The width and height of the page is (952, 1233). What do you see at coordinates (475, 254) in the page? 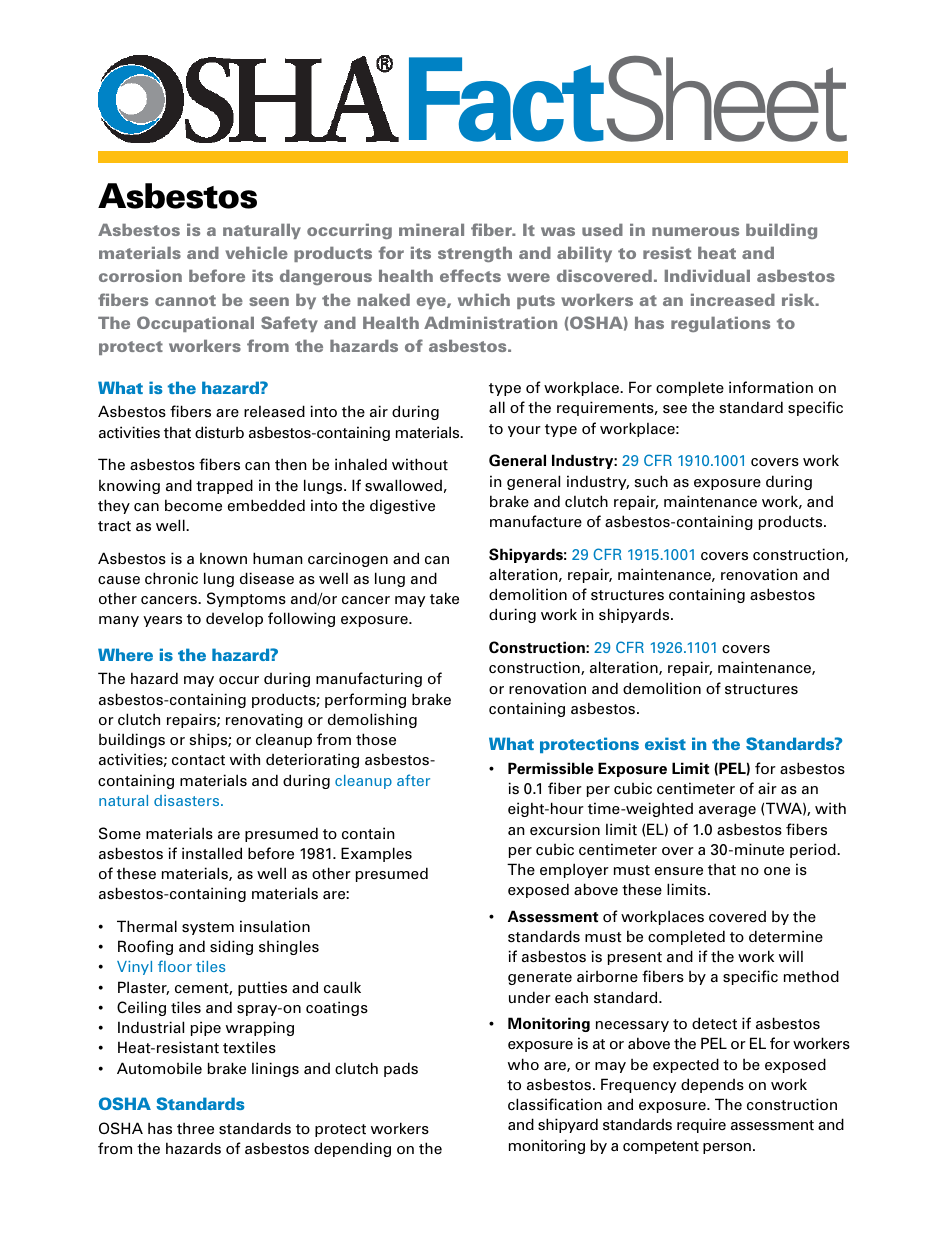
I see `strength` at bounding box center [475, 254].
